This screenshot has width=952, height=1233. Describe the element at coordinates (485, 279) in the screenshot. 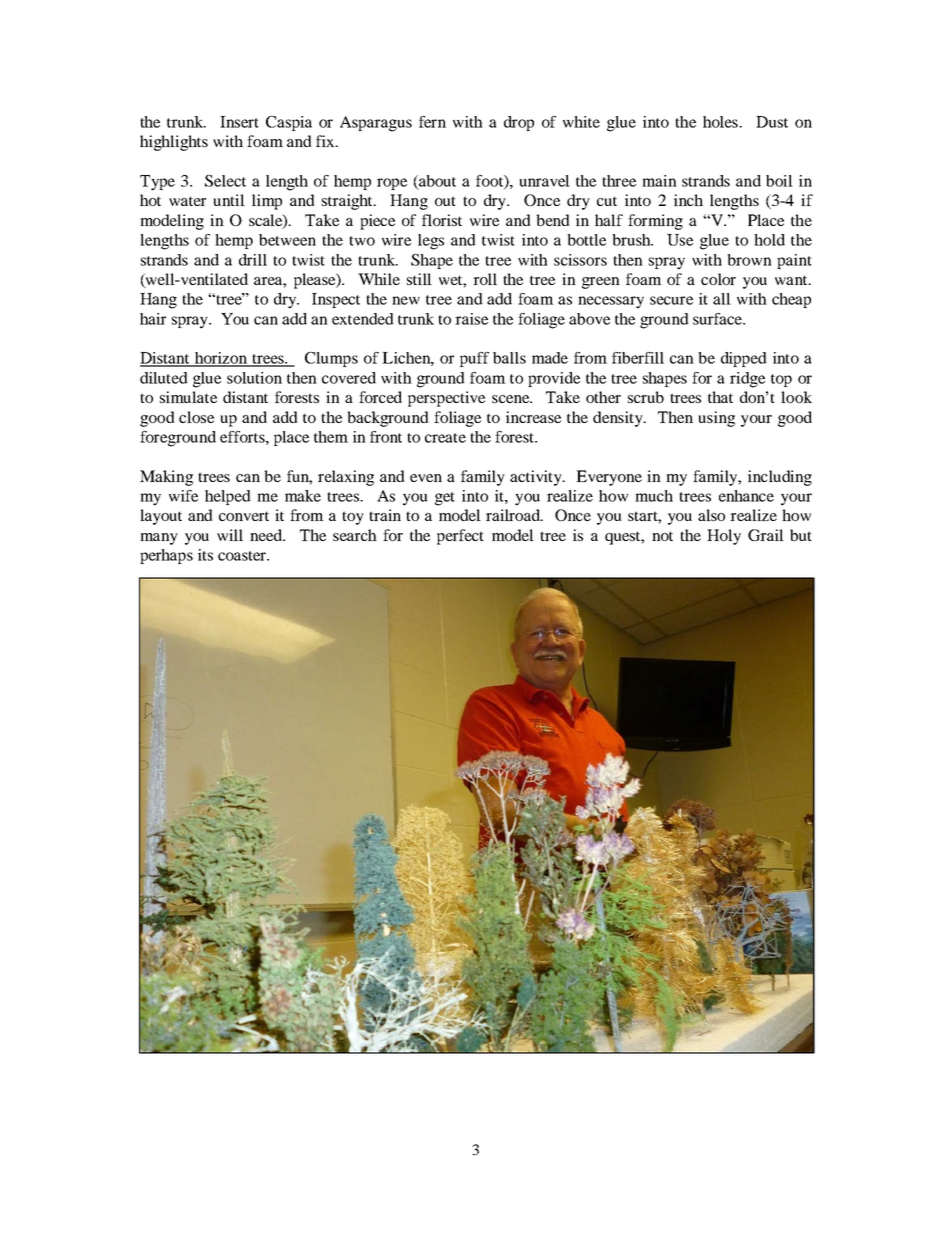

I see `roll` at that location.
